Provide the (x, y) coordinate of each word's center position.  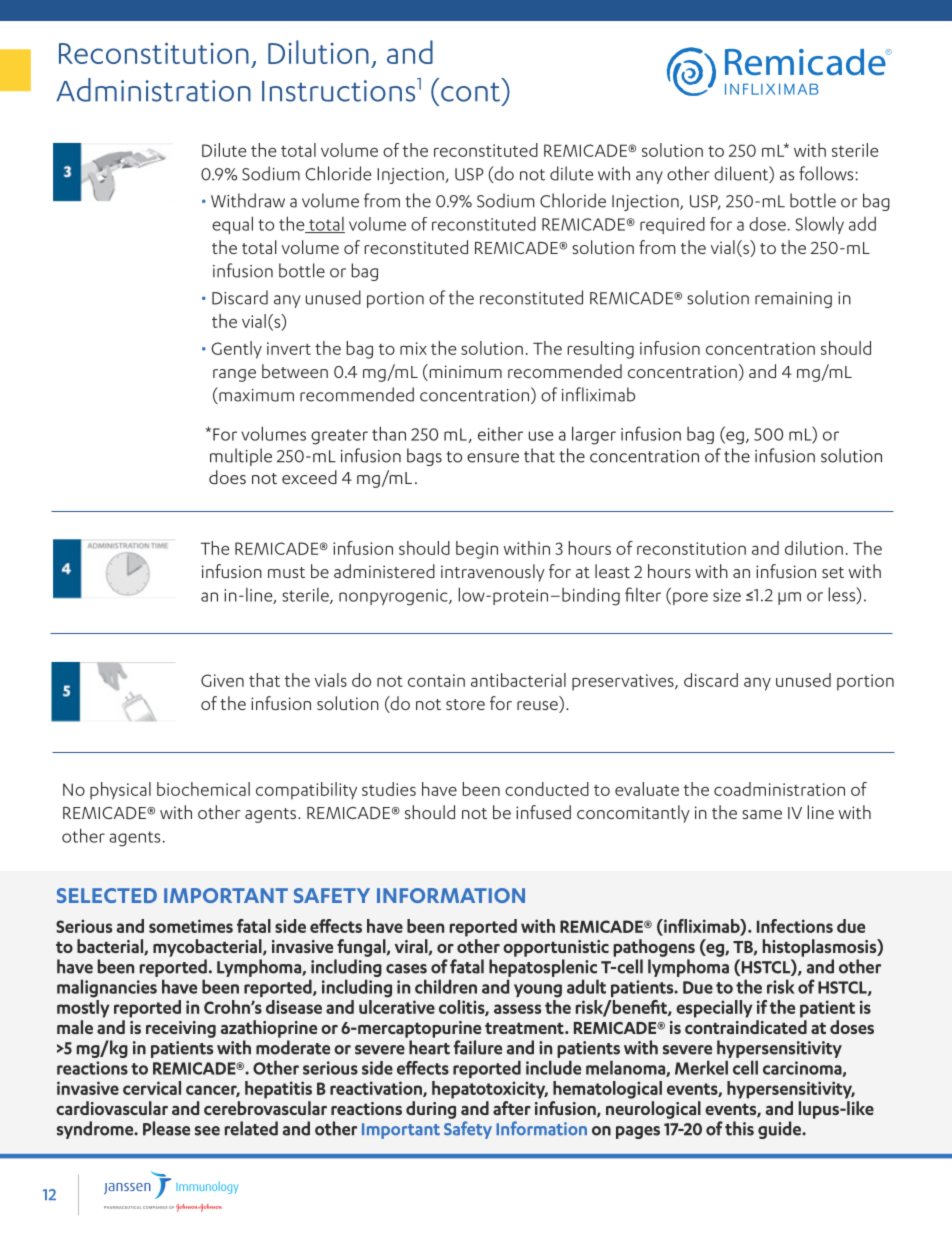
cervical (152, 1088)
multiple (241, 457)
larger (594, 435)
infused (543, 812)
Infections (795, 926)
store (465, 704)
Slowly (820, 225)
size (727, 595)
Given (222, 680)
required (672, 225)
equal (232, 225)
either (500, 434)
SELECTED (107, 895)
